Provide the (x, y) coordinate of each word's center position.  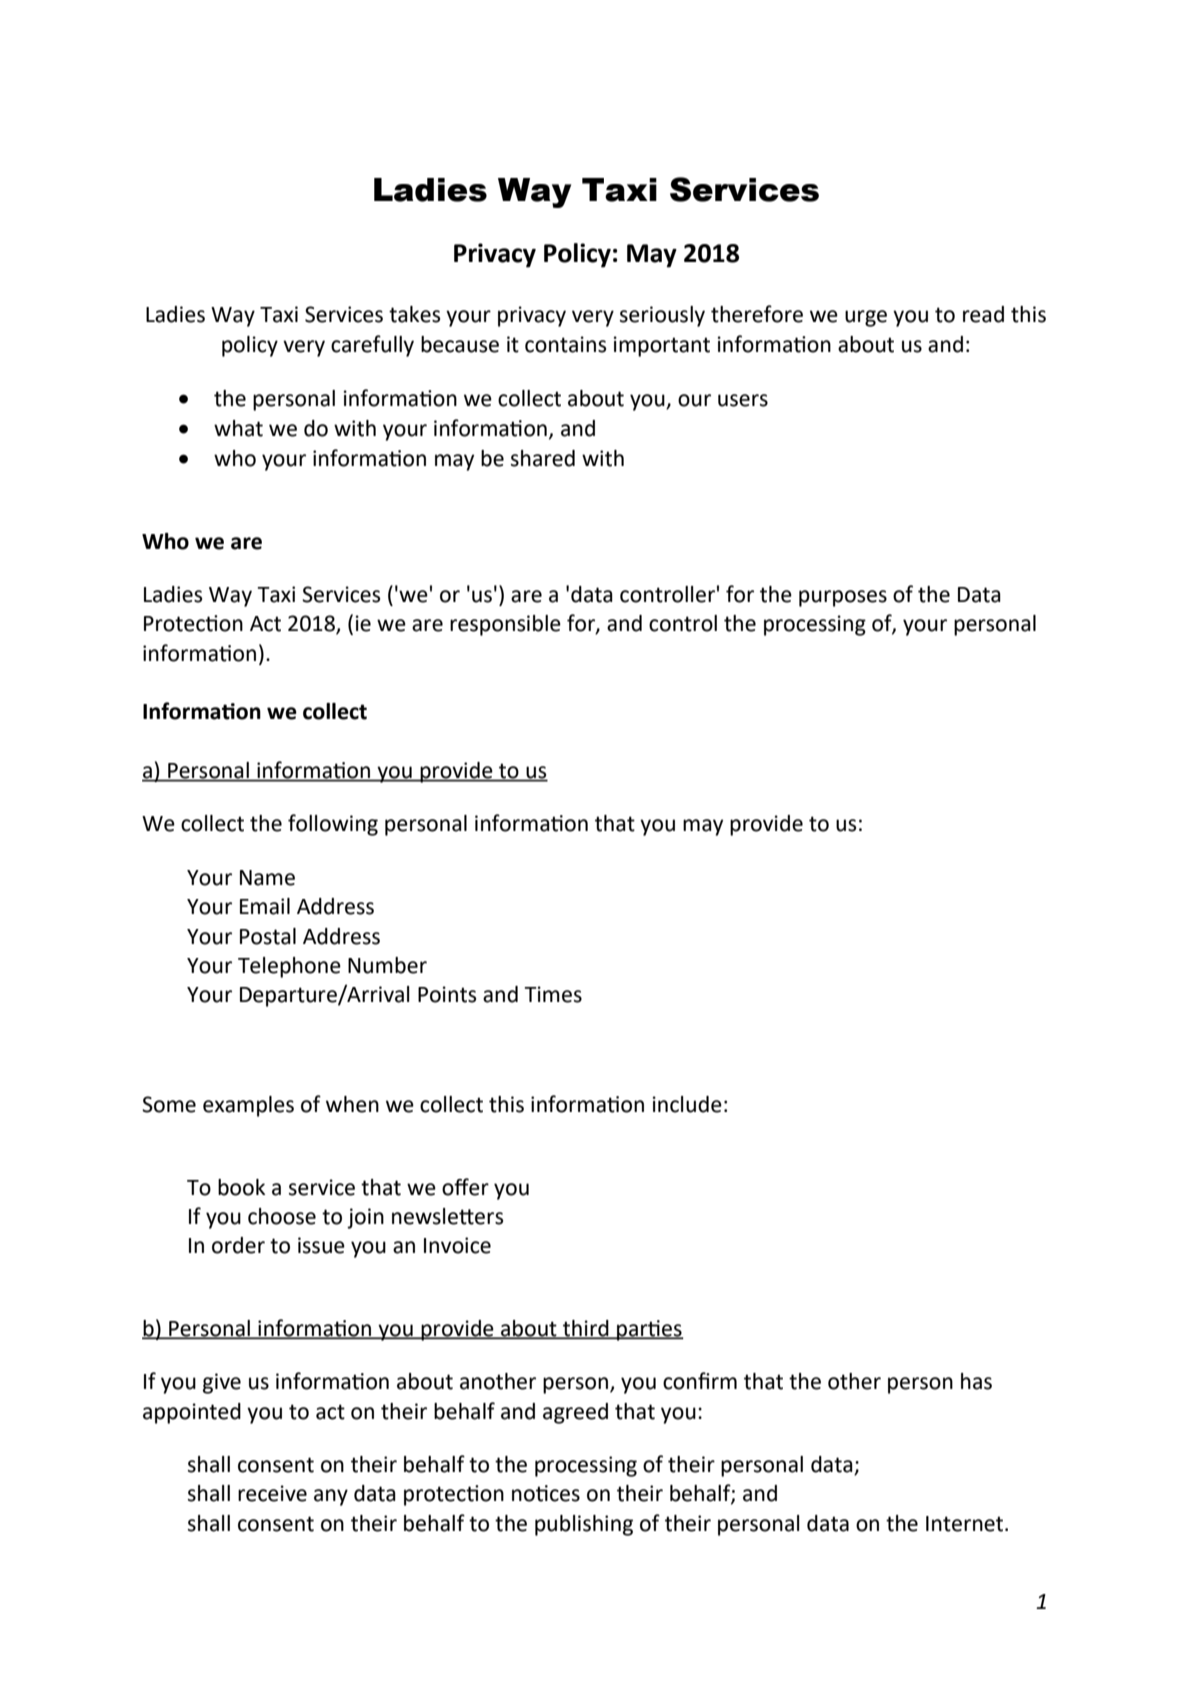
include (687, 1104)
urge (866, 318)
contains (565, 344)
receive (272, 1493)
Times (553, 994)
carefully (372, 346)
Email (265, 906)
